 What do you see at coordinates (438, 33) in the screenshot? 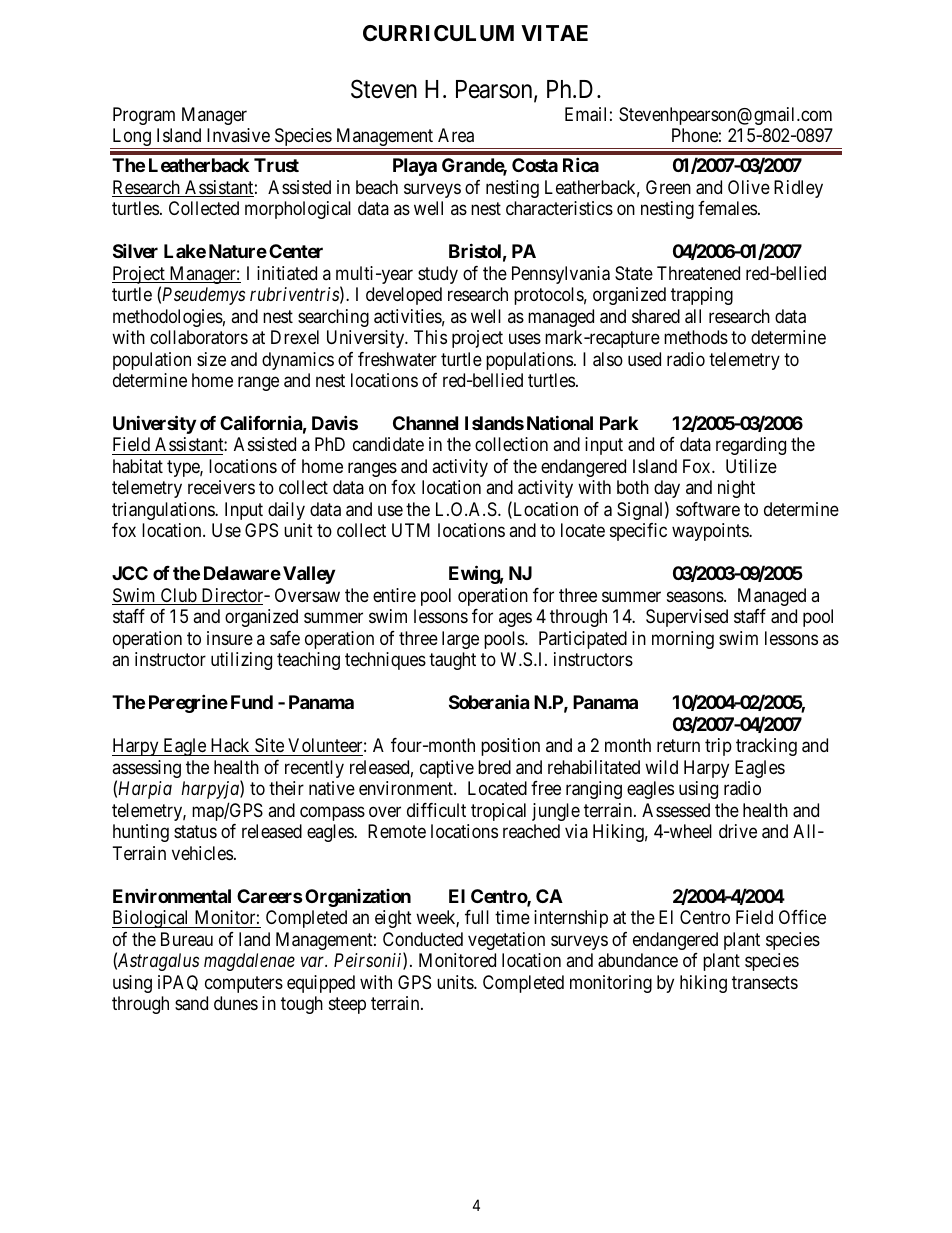
I see `CURRICULUM` at bounding box center [438, 33].
